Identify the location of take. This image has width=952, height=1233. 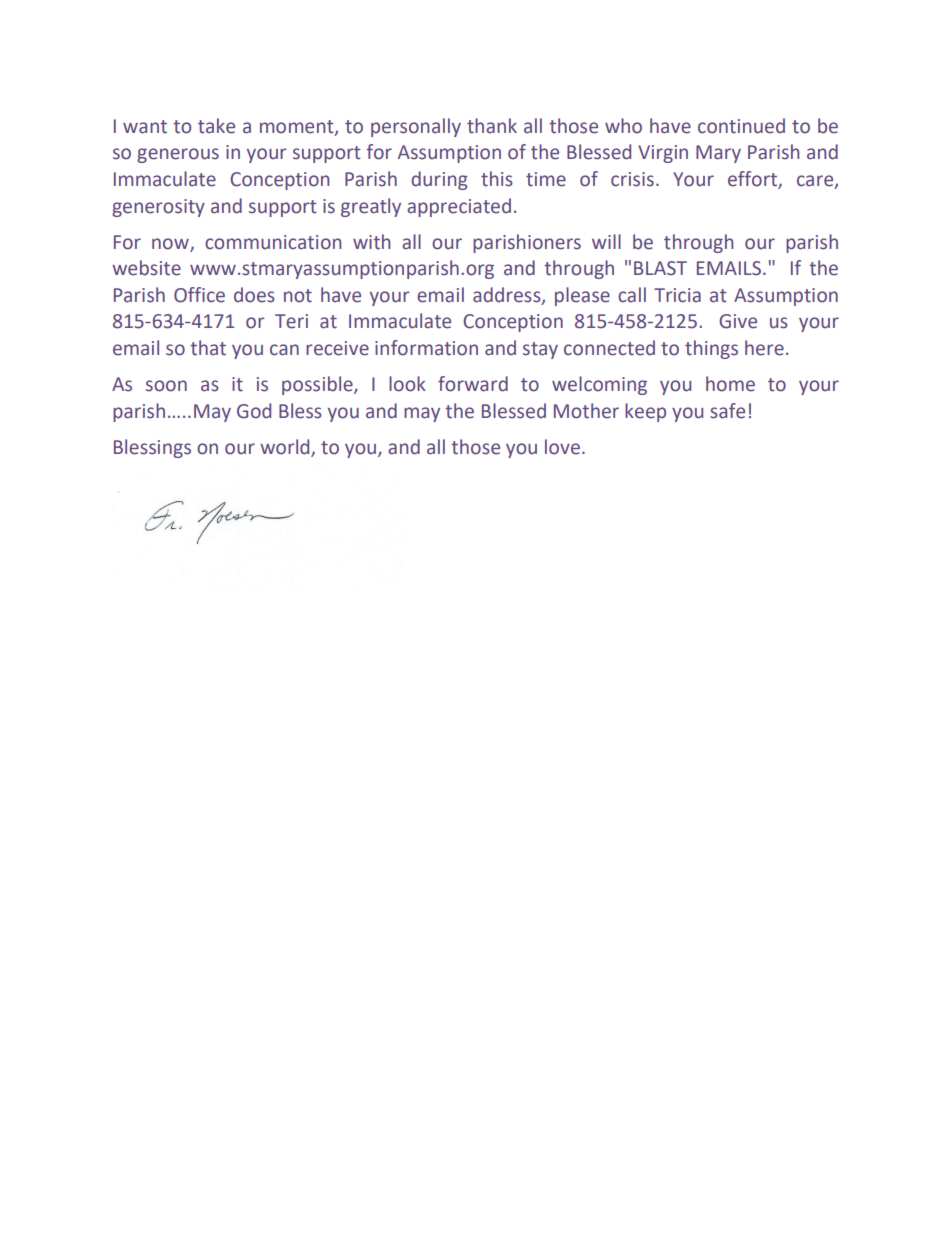
(216, 126).
